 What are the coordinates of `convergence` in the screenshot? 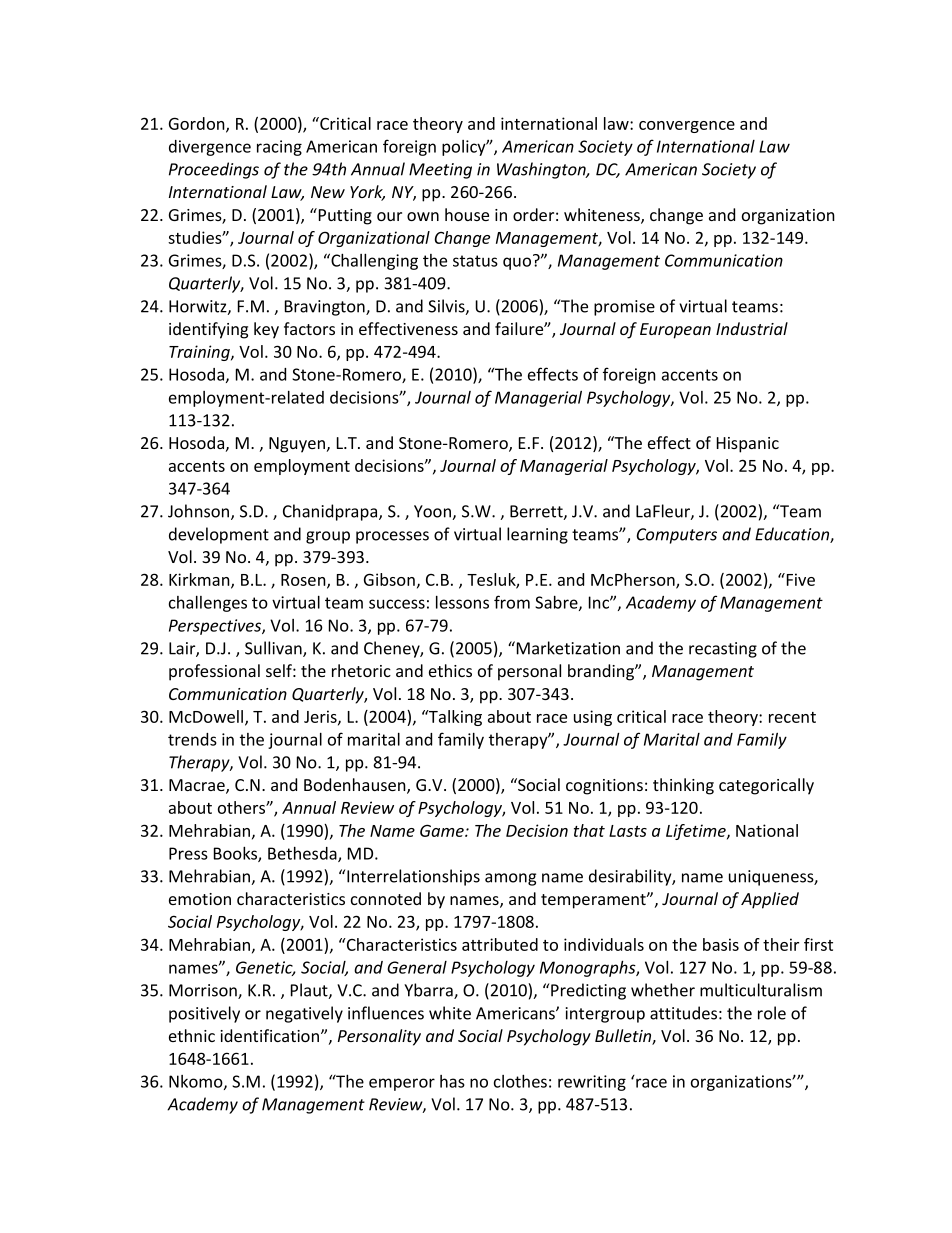 It's located at (687, 127).
